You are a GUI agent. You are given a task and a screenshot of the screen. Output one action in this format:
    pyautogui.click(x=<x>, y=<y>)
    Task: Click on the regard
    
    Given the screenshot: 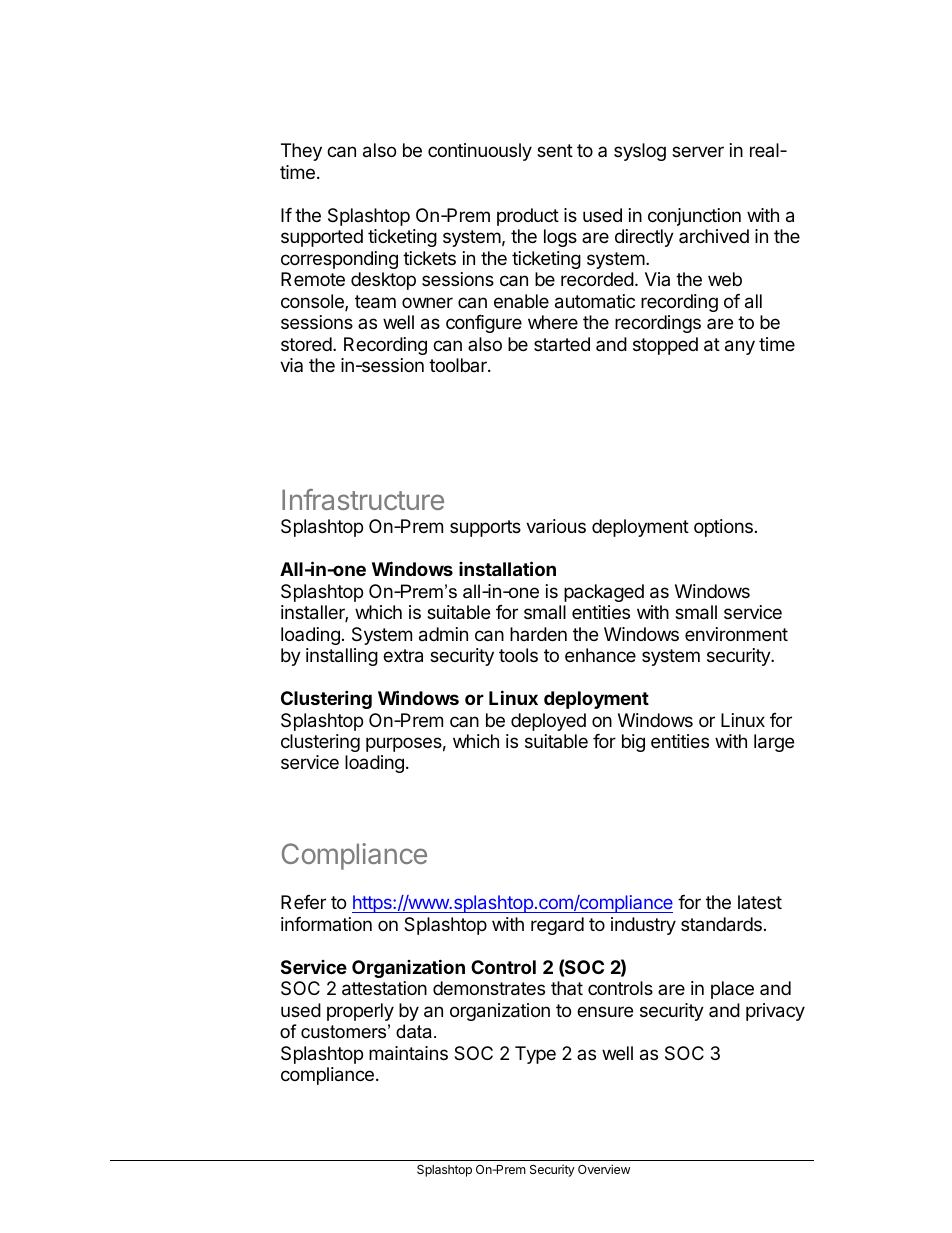 What is the action you would take?
    pyautogui.click(x=557, y=926)
